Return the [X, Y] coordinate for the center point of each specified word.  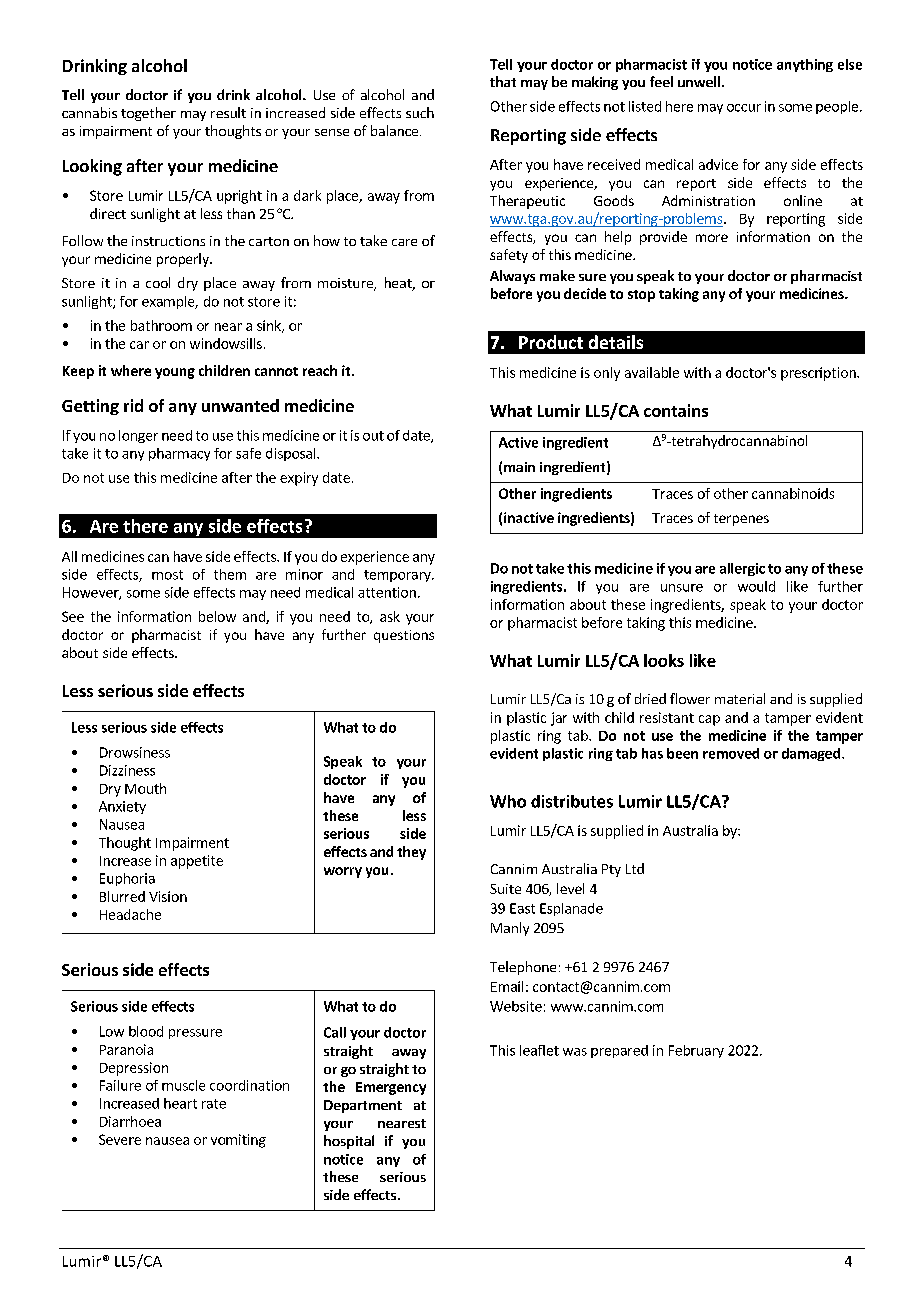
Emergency [391, 1088]
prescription [819, 374]
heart [180, 1103]
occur [744, 108]
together [148, 114]
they [411, 853]
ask [390, 616]
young [175, 373]
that [503, 81]
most [167, 575]
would [756, 586]
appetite [197, 862]
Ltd [635, 868]
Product [551, 342]
